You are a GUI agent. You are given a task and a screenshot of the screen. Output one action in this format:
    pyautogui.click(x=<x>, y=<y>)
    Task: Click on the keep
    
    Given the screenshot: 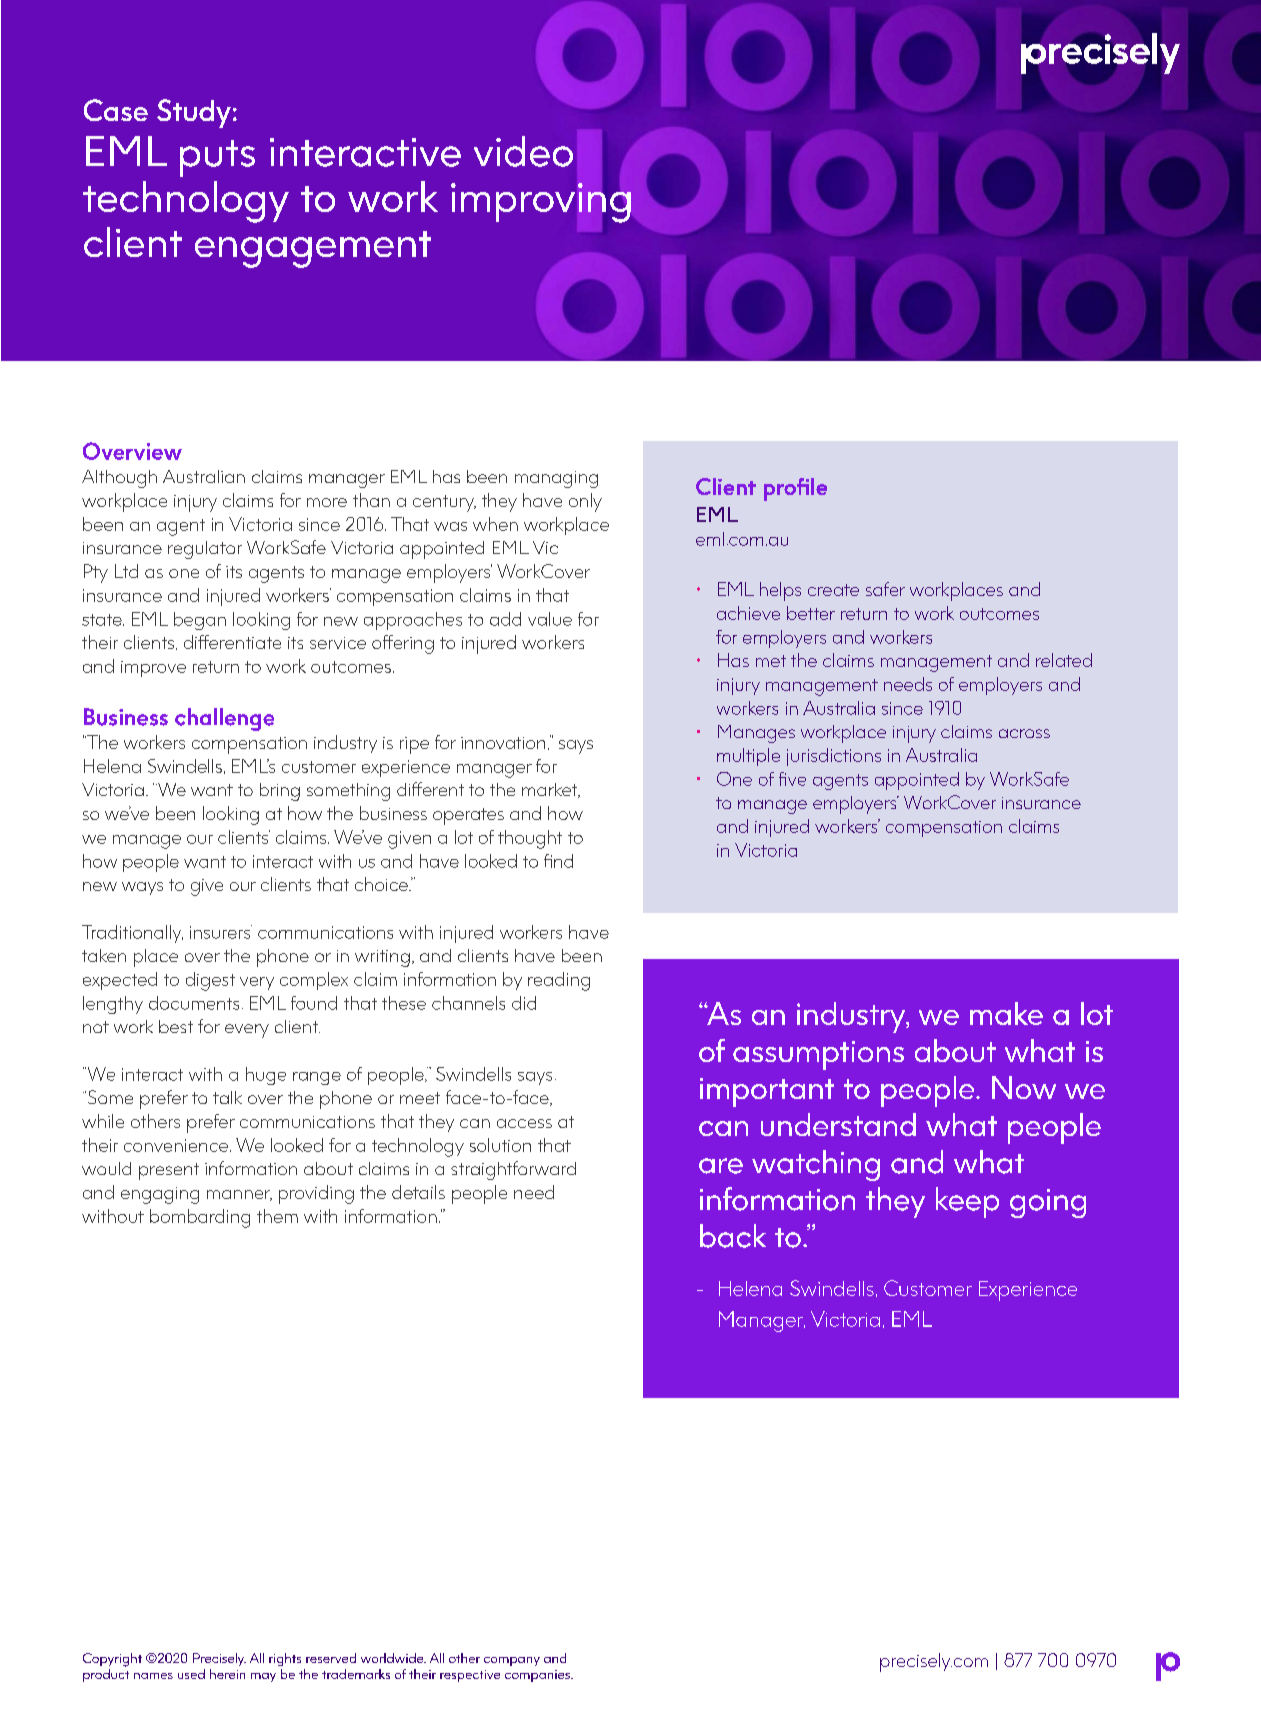 What is the action you would take?
    pyautogui.click(x=967, y=1202)
